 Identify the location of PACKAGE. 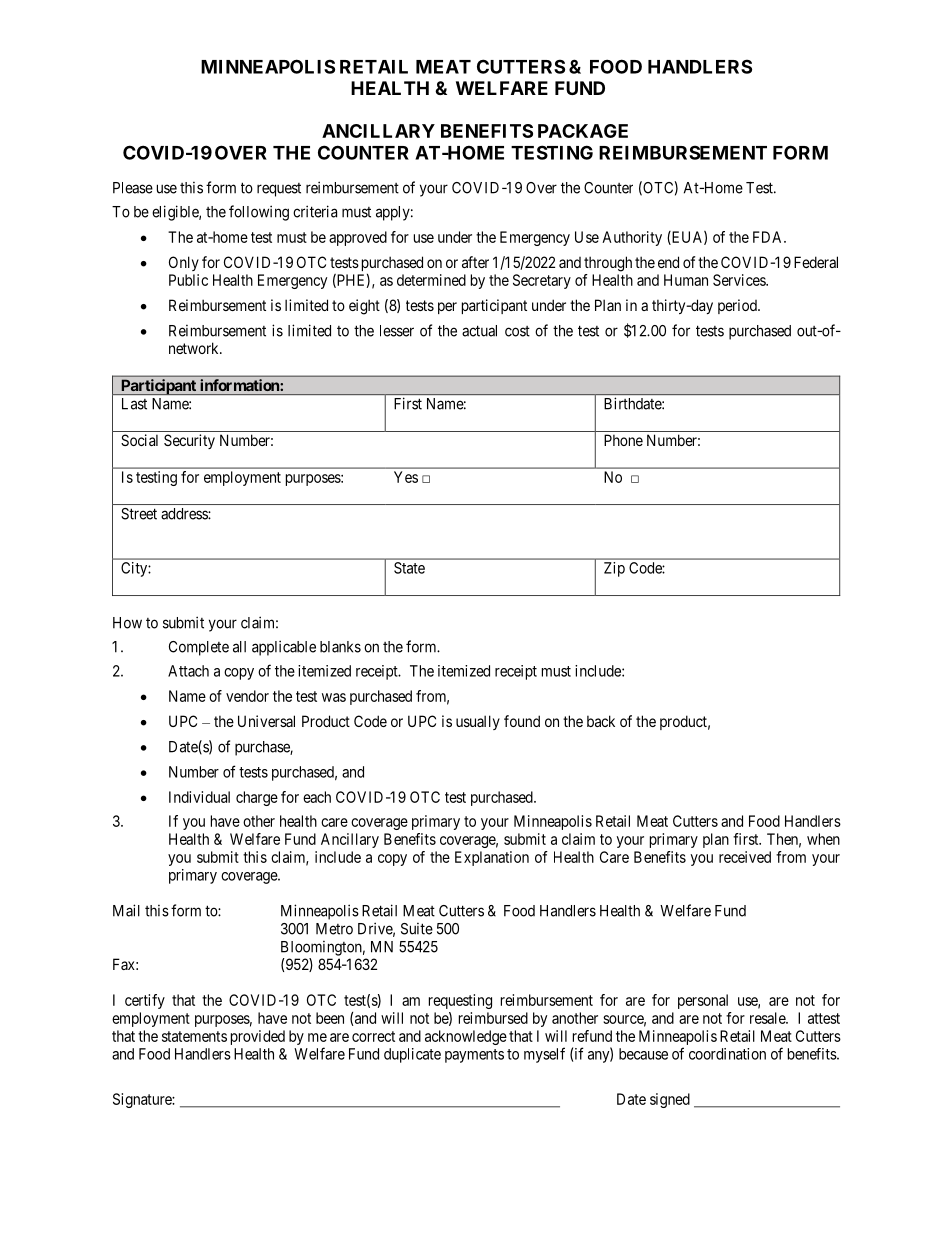
(583, 131).
